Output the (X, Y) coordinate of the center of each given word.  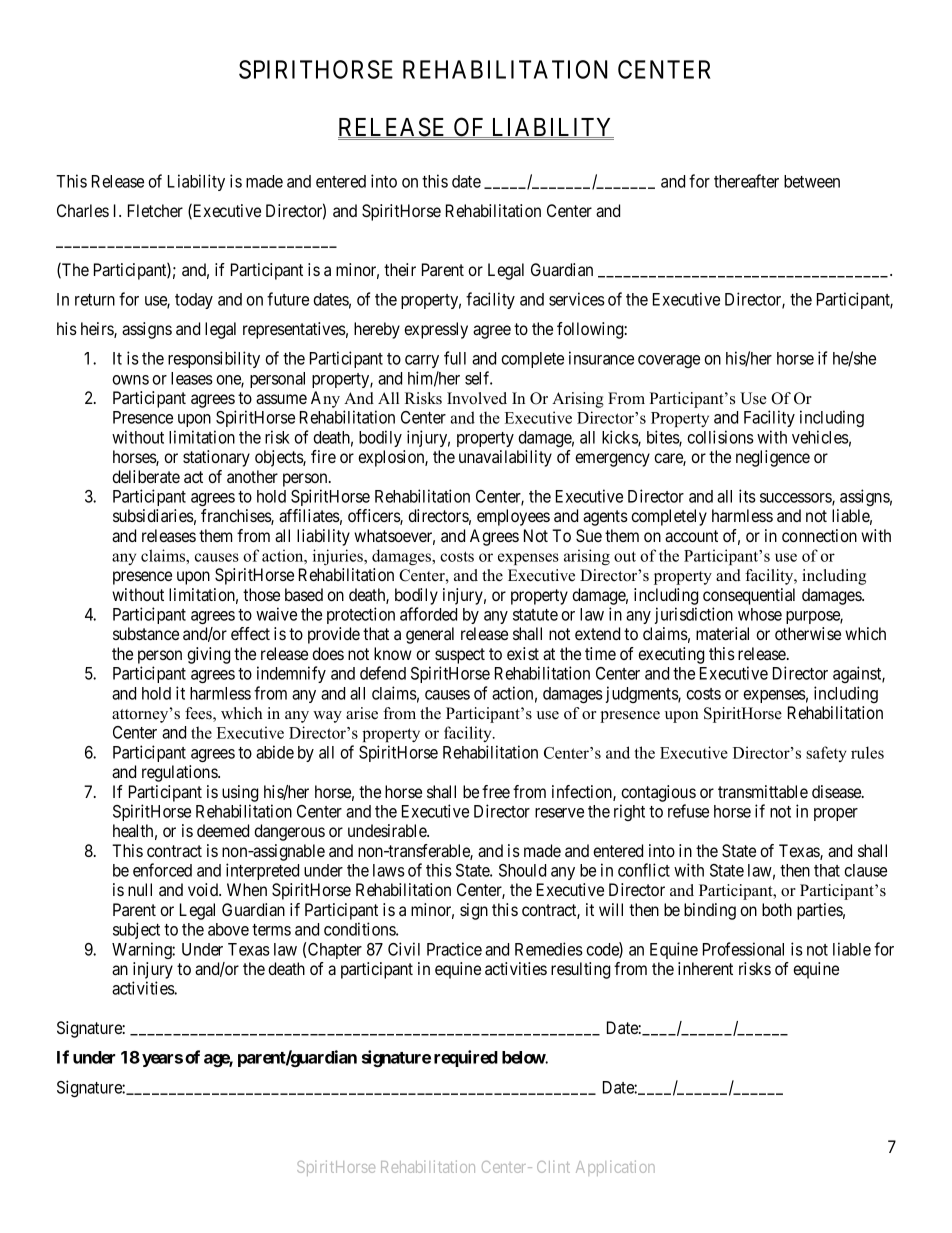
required (466, 1058)
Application (615, 1168)
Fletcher (155, 210)
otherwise (808, 633)
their (400, 269)
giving (208, 655)
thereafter (746, 181)
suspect (460, 657)
